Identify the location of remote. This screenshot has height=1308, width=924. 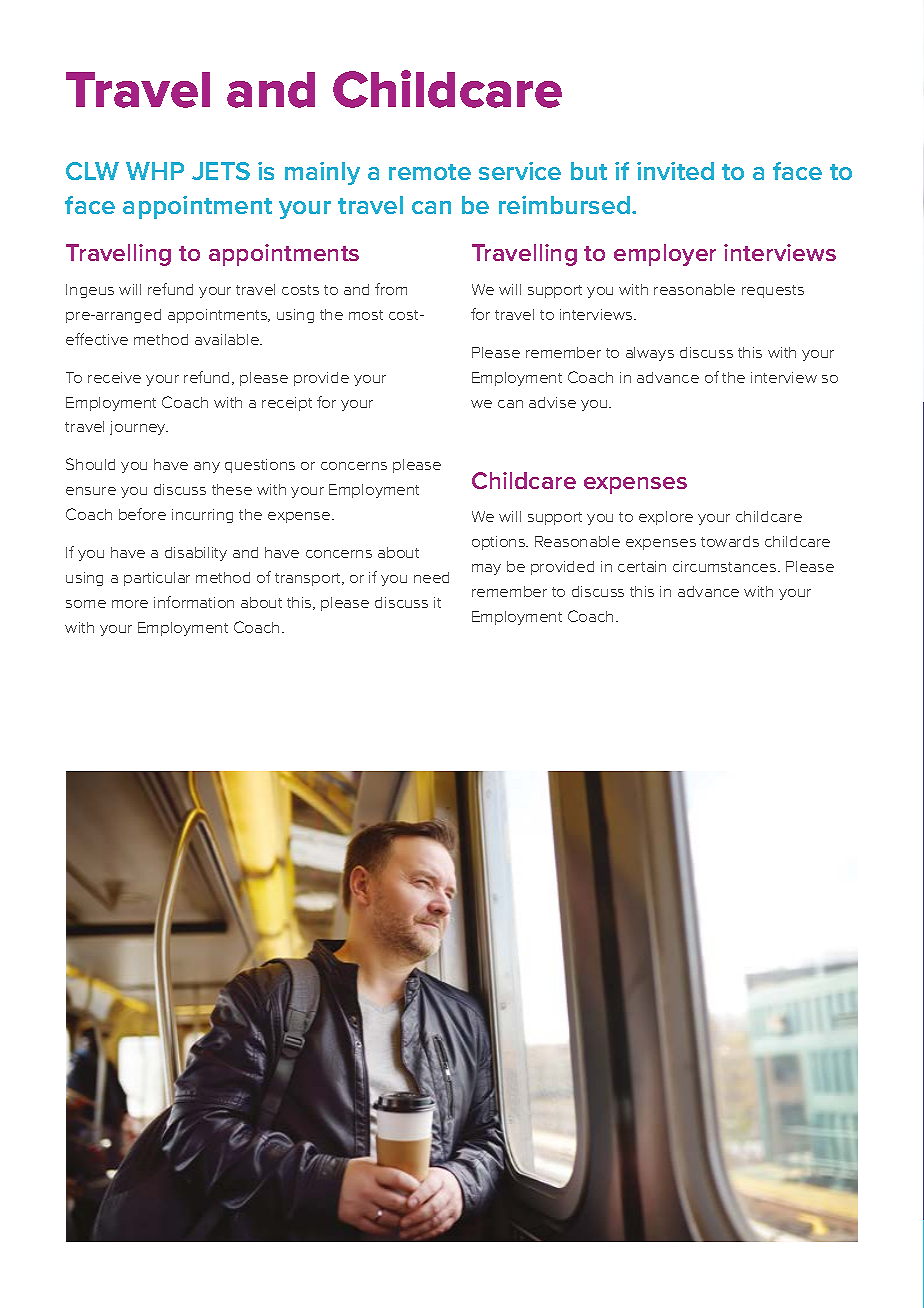
(430, 172).
